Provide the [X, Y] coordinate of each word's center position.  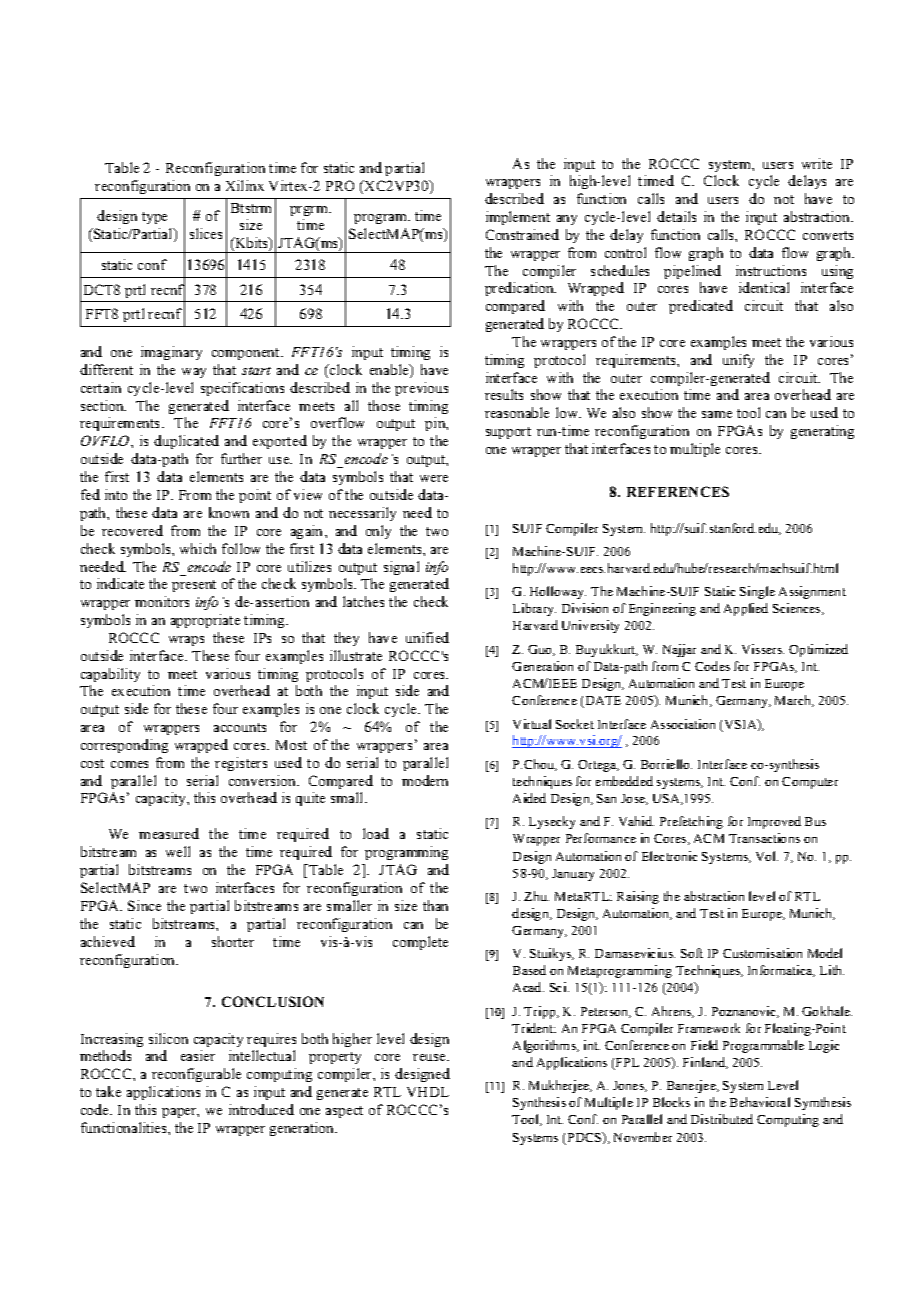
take [108, 1091]
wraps [186, 641]
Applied [746, 609]
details [676, 216]
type [154, 218]
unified [427, 637]
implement [518, 218]
